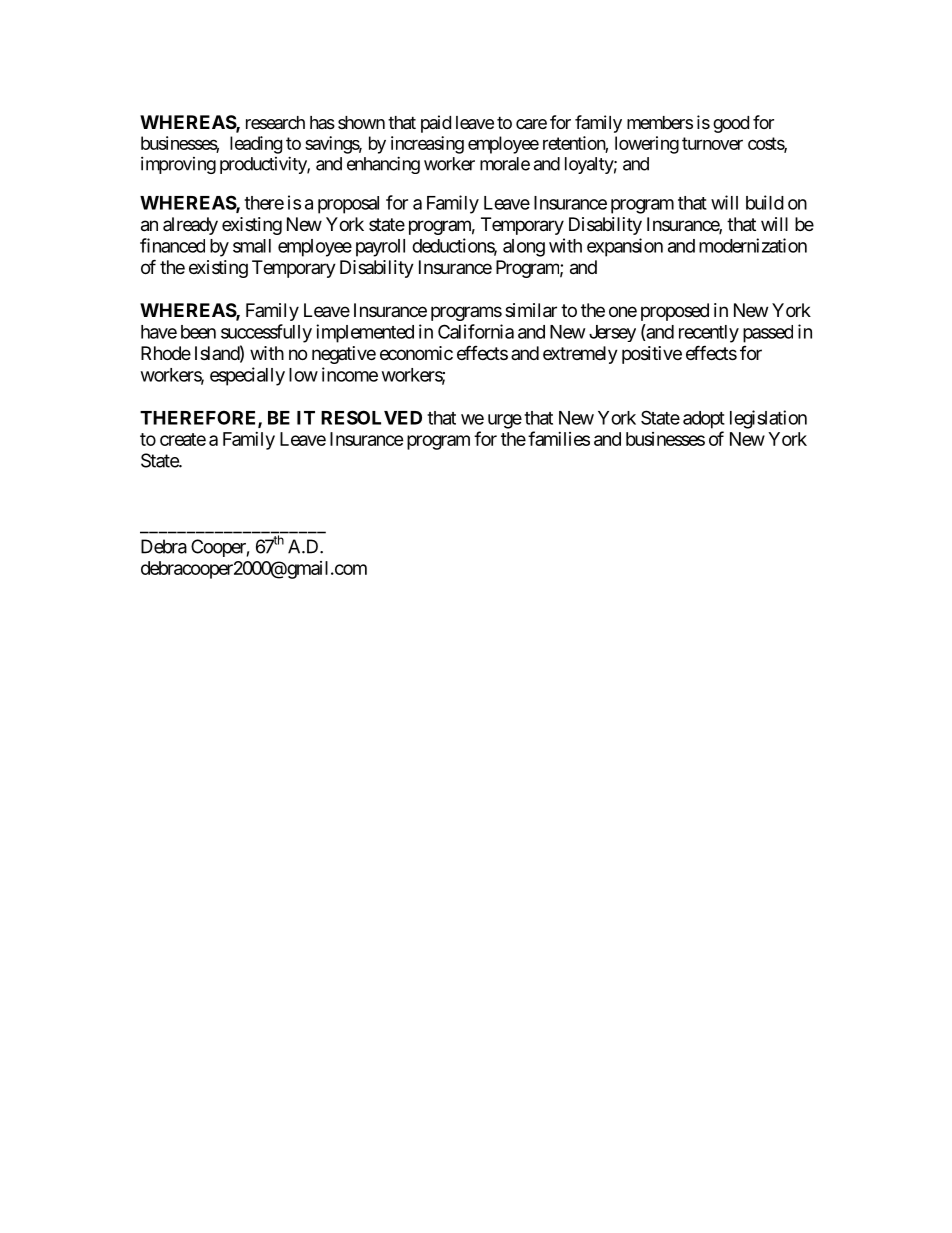 The width and height of the image is (952, 1233). I want to click on adopt, so click(704, 420).
